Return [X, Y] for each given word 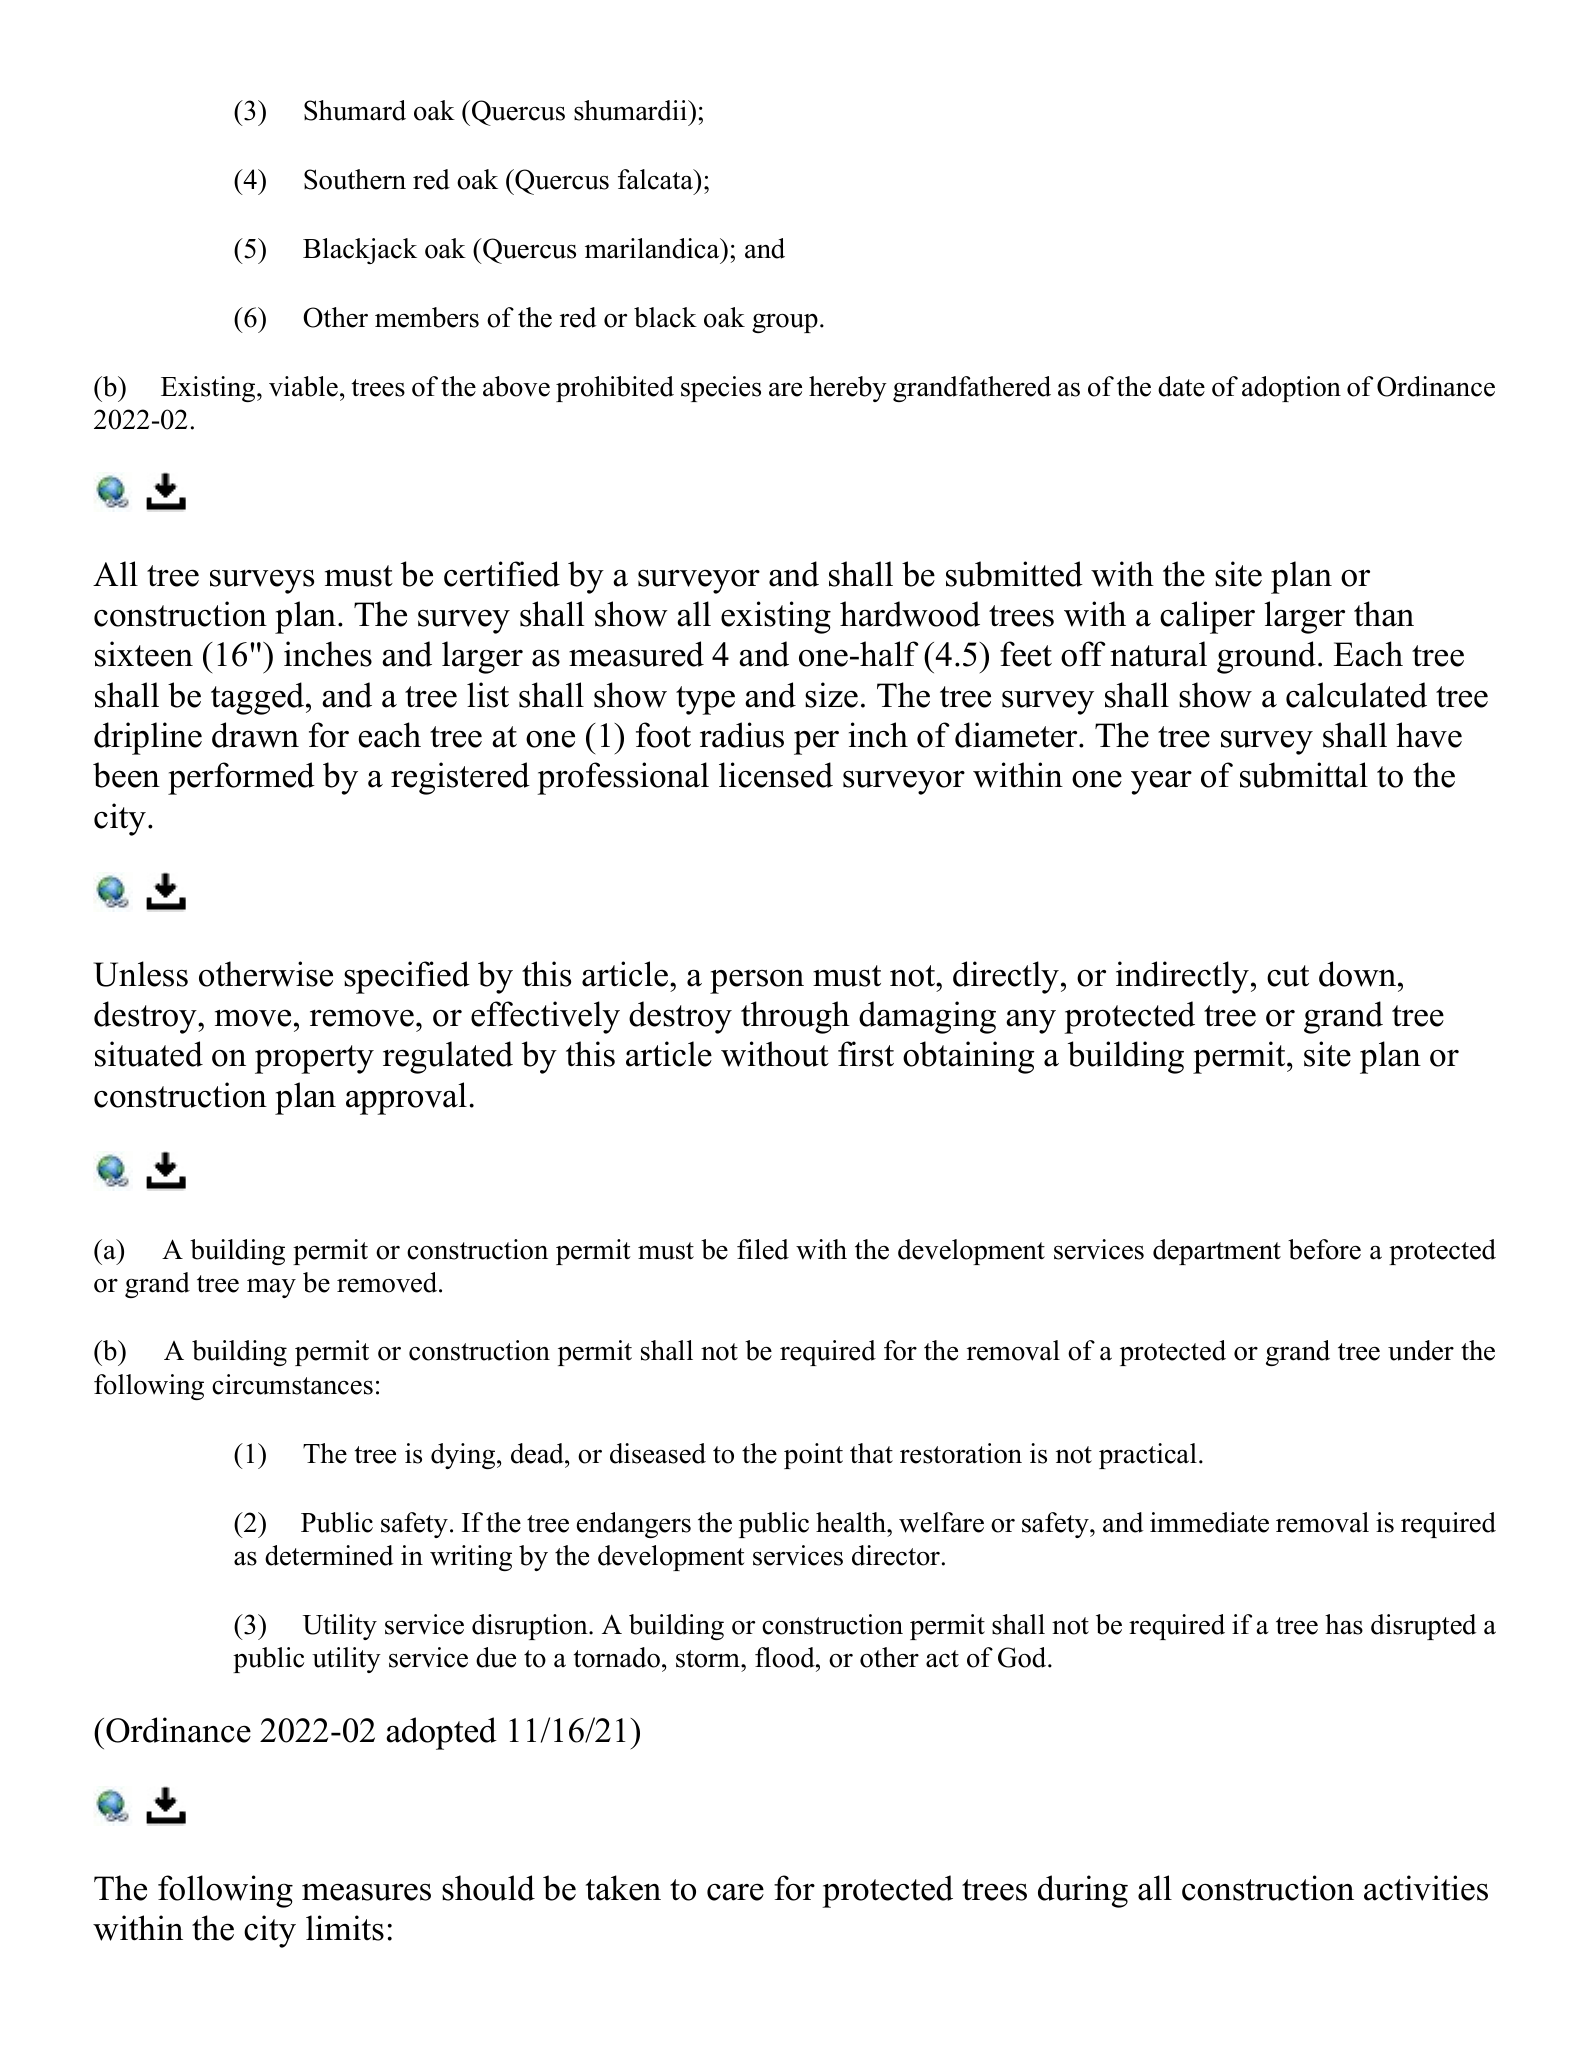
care [735, 1892]
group [785, 323]
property [314, 1059]
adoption [1291, 389]
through [795, 1017]
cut [1288, 976]
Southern [355, 179]
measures [366, 1892]
